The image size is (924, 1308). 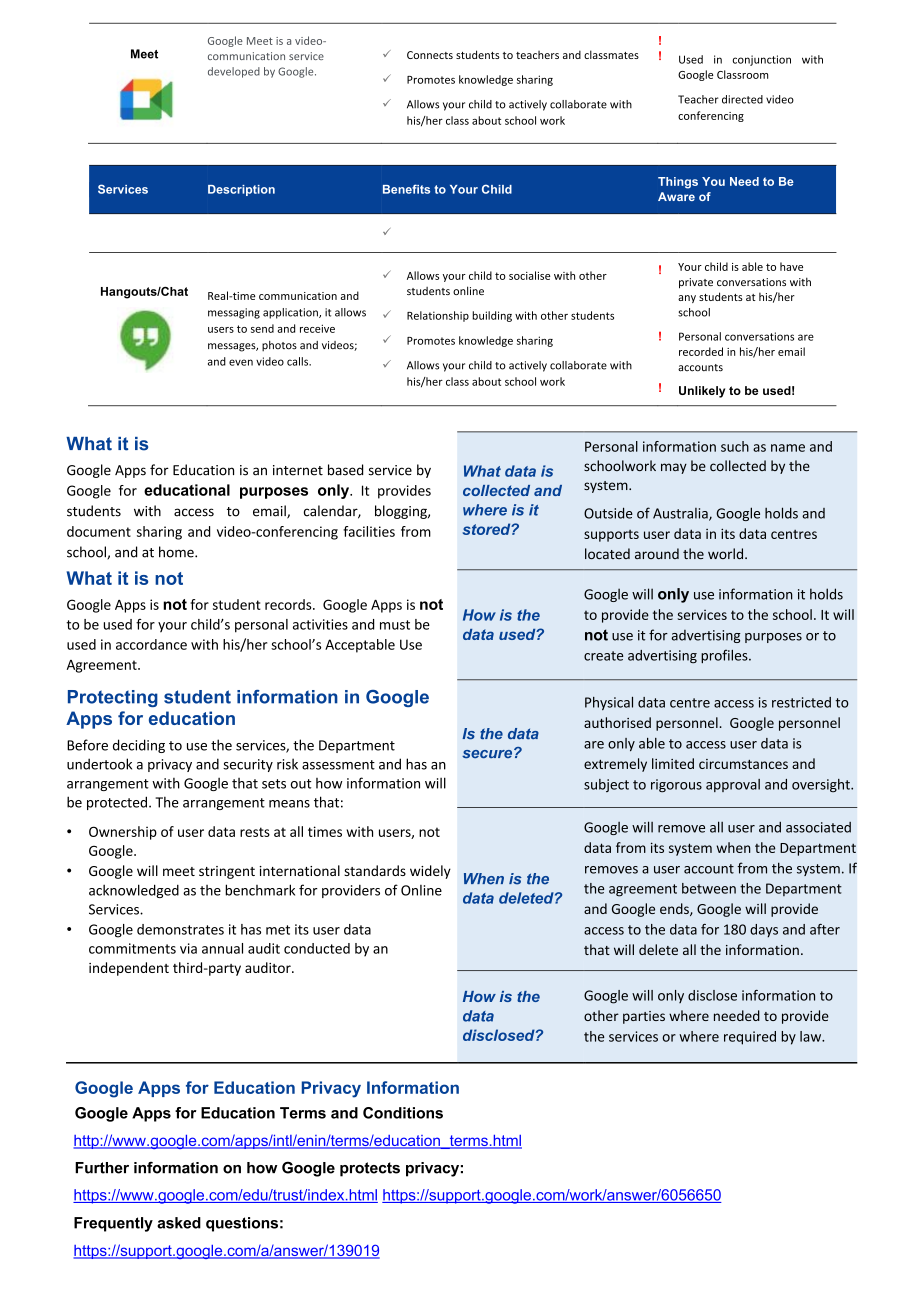 I want to click on developed, so click(x=234, y=72).
